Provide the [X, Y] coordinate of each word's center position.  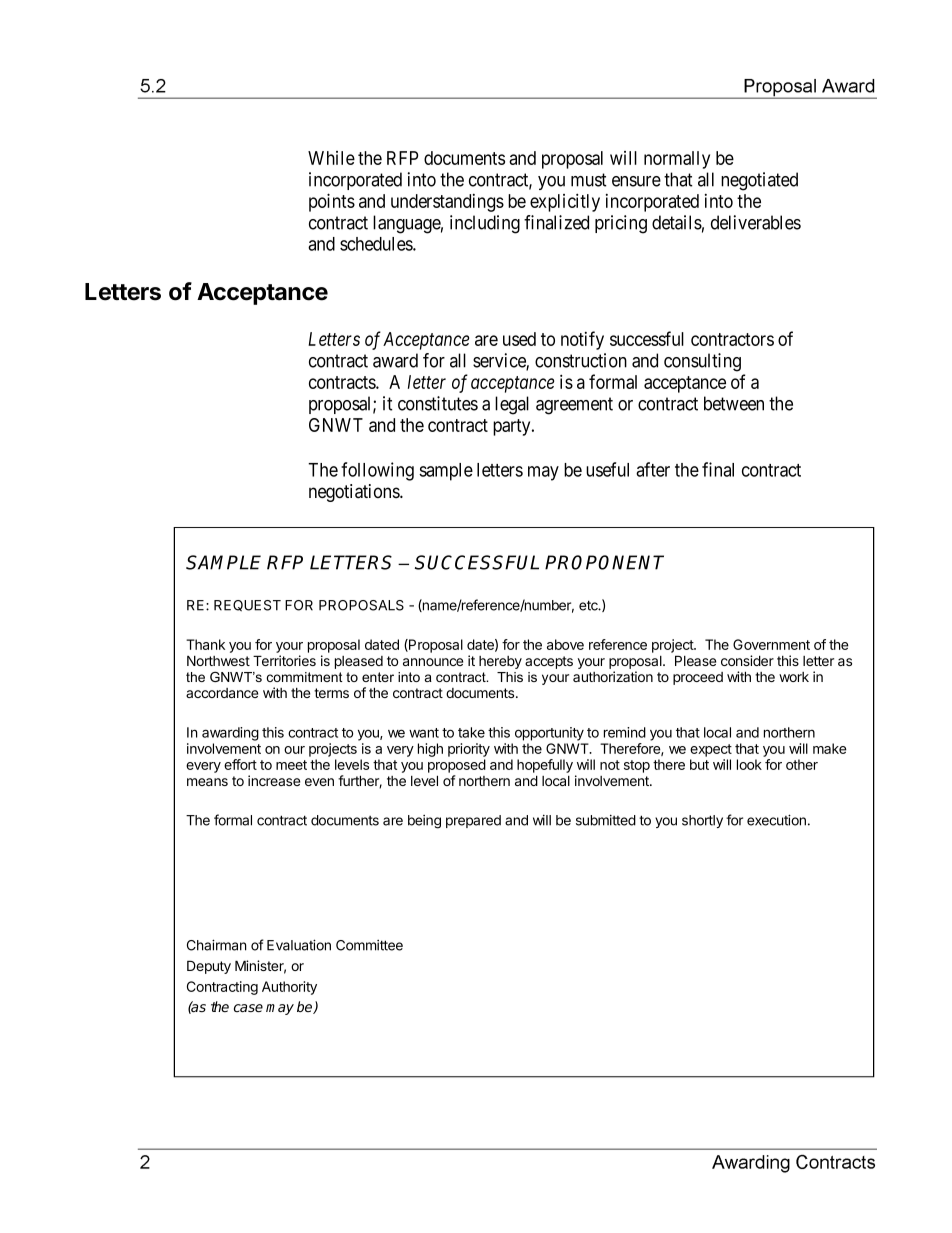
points [332, 202]
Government [771, 644]
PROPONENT [604, 562]
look [749, 764]
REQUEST [247, 606]
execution [776, 820]
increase [274, 780]
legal [512, 405]
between [734, 403]
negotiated [759, 181]
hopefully [545, 766]
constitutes [438, 403]
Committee [369, 945]
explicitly [565, 202]
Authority [289, 988]
